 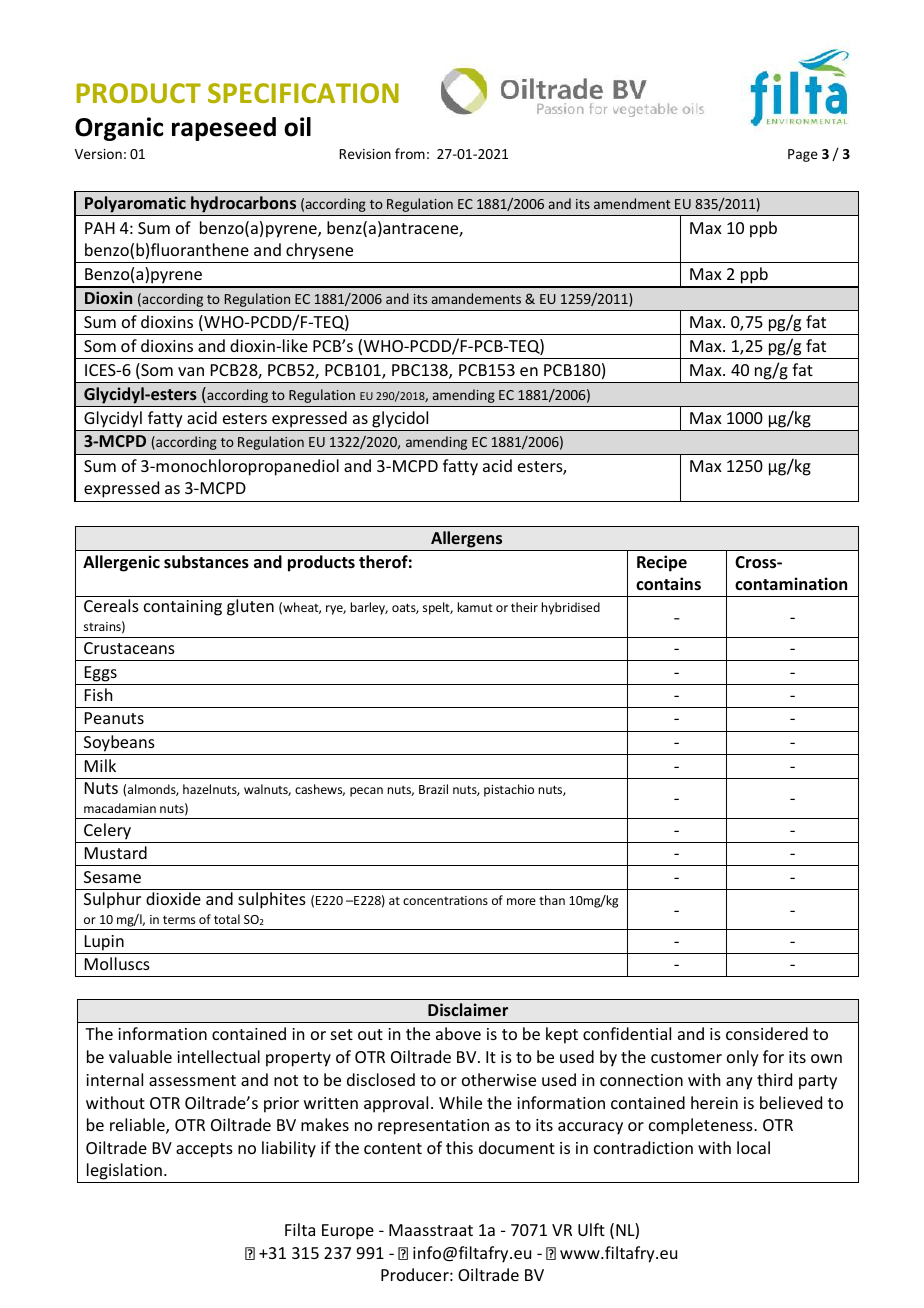 I want to click on accepts, so click(x=204, y=1150).
